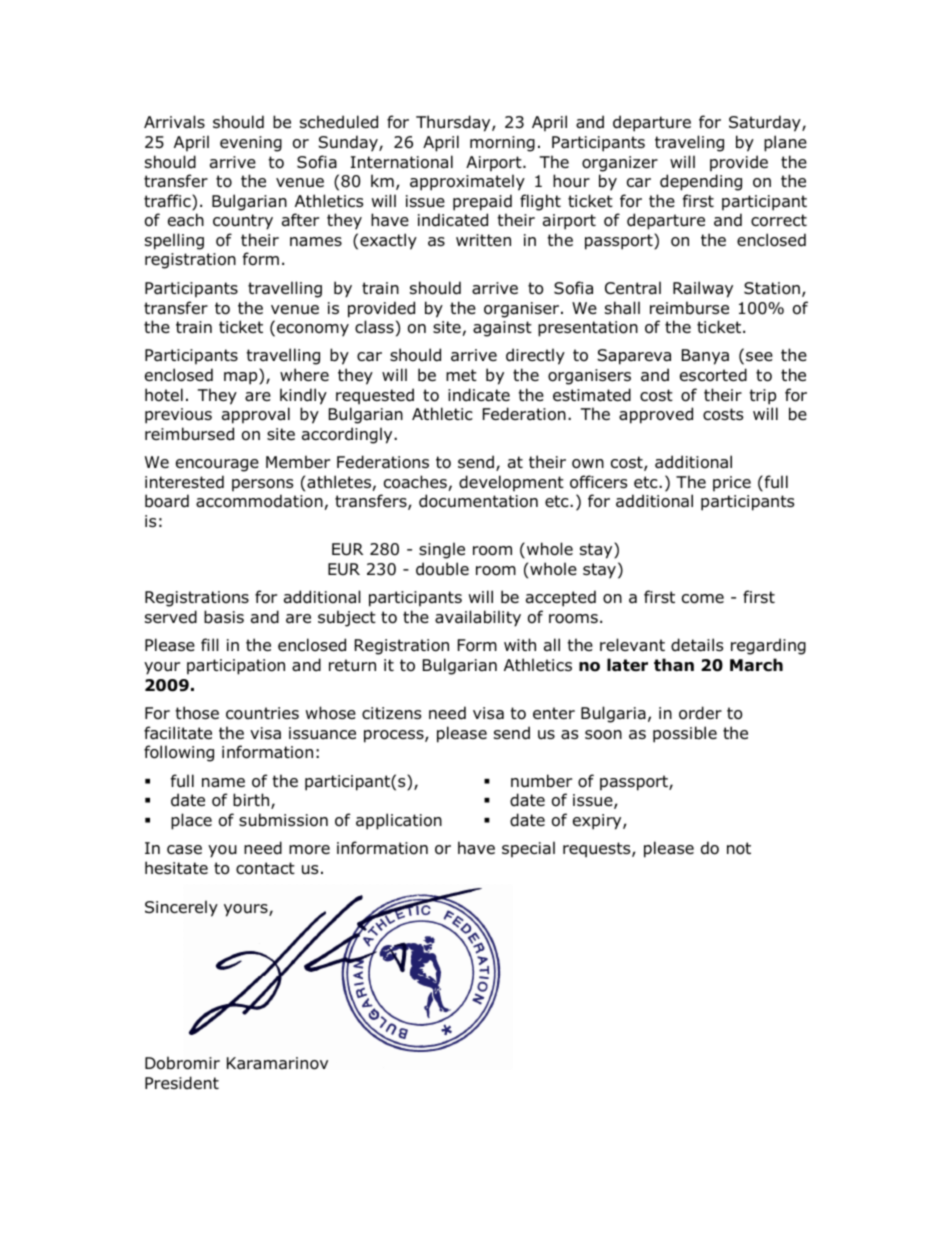  Describe the element at coordinates (541, 781) in the screenshot. I see `number` at that location.
